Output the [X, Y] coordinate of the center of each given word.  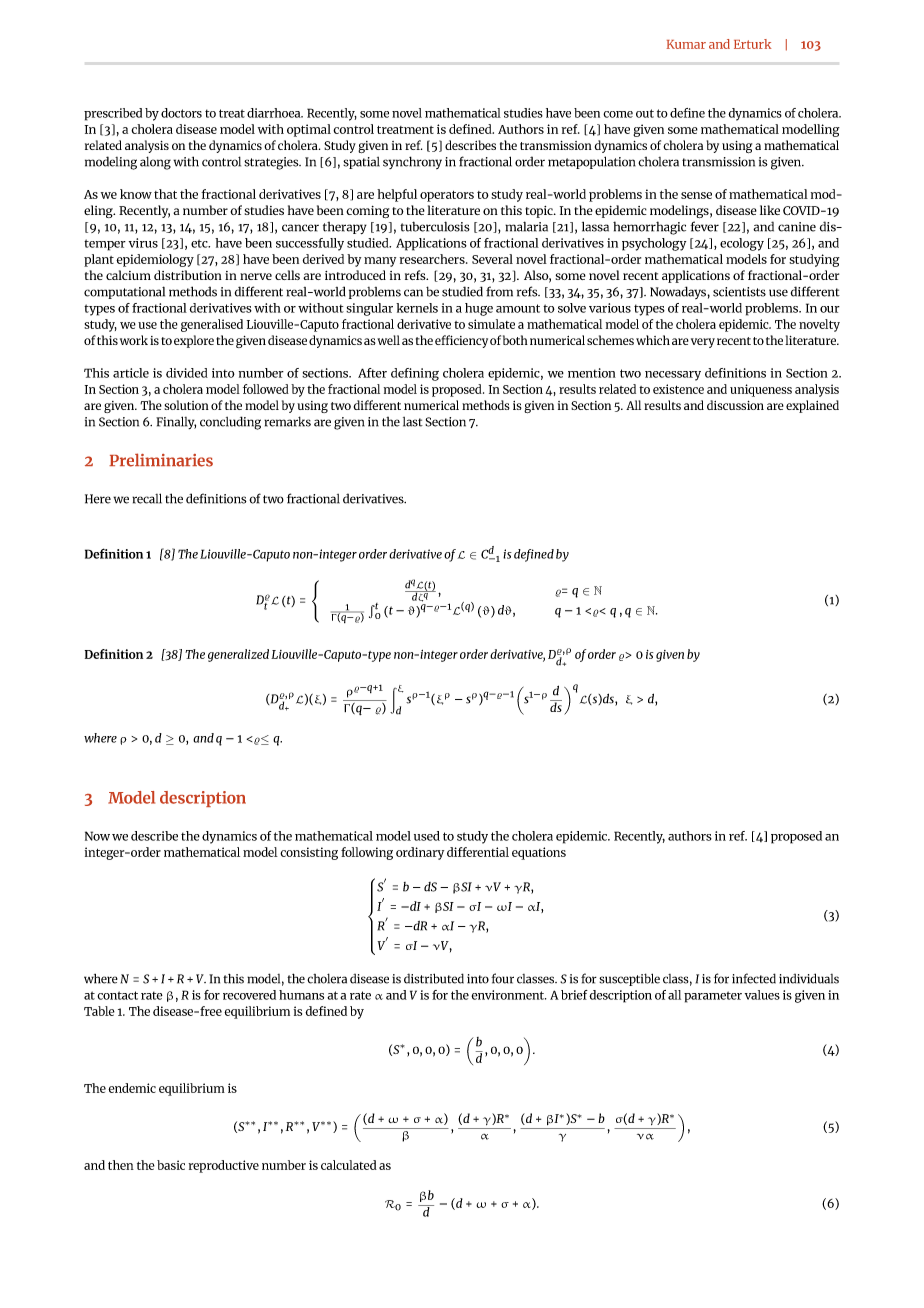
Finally [176, 422]
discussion [735, 405]
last [413, 422]
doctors [181, 113]
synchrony [412, 162]
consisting [309, 853]
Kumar [686, 44]
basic [171, 1165]
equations [539, 853]
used [427, 836]
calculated [349, 1165]
